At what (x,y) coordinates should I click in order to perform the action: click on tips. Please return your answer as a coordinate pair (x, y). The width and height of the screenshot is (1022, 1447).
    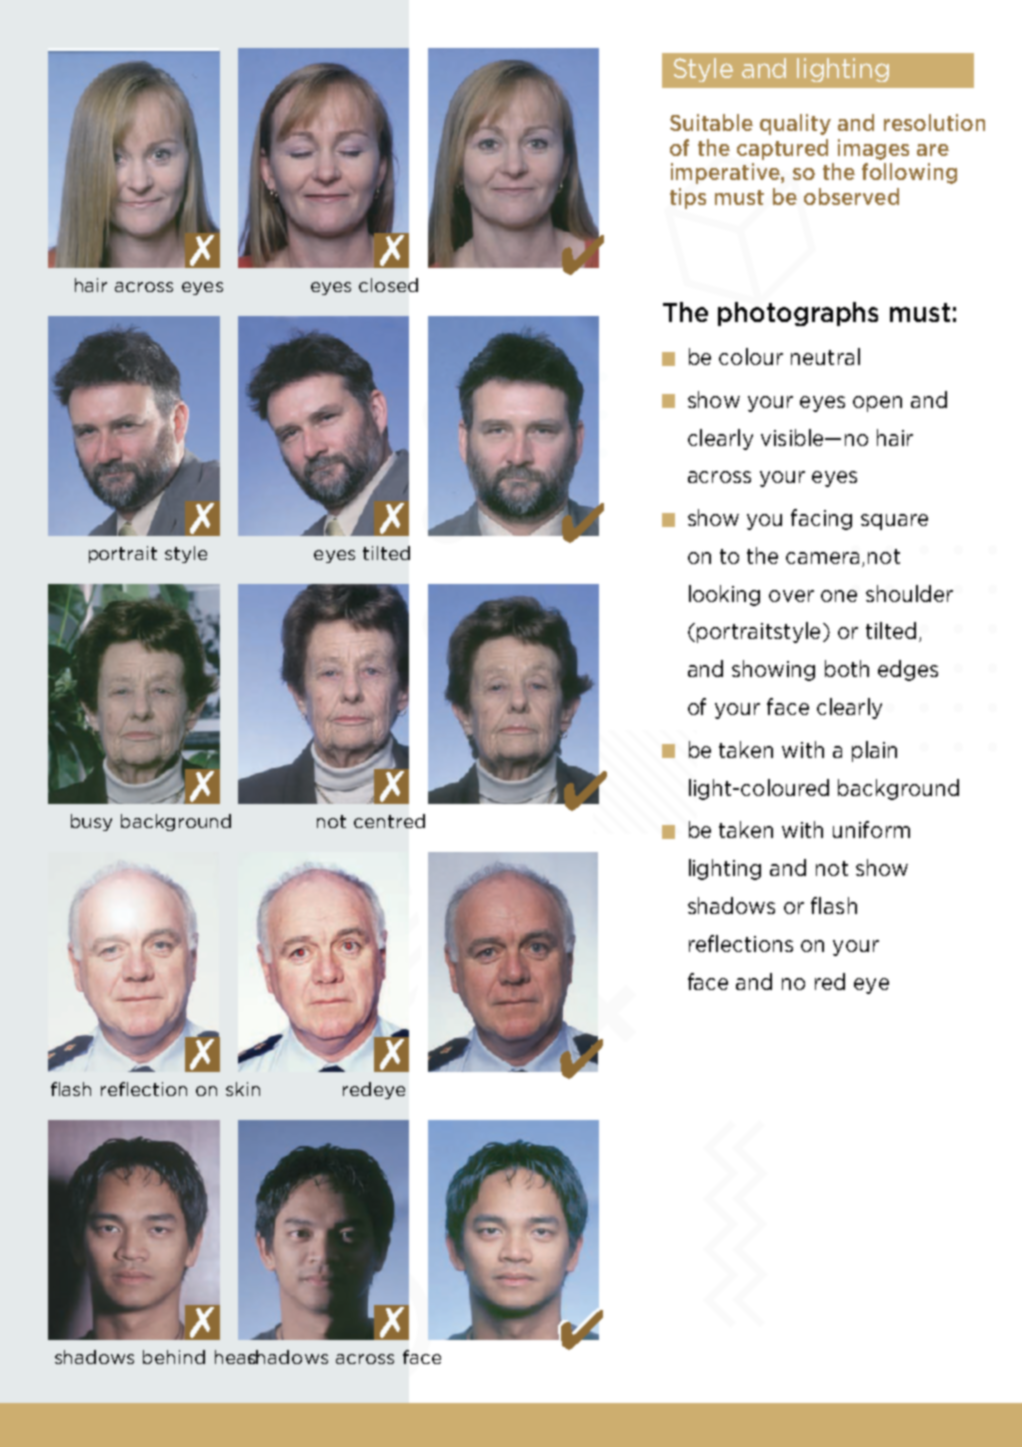
    Looking at the image, I should click on (688, 198).
